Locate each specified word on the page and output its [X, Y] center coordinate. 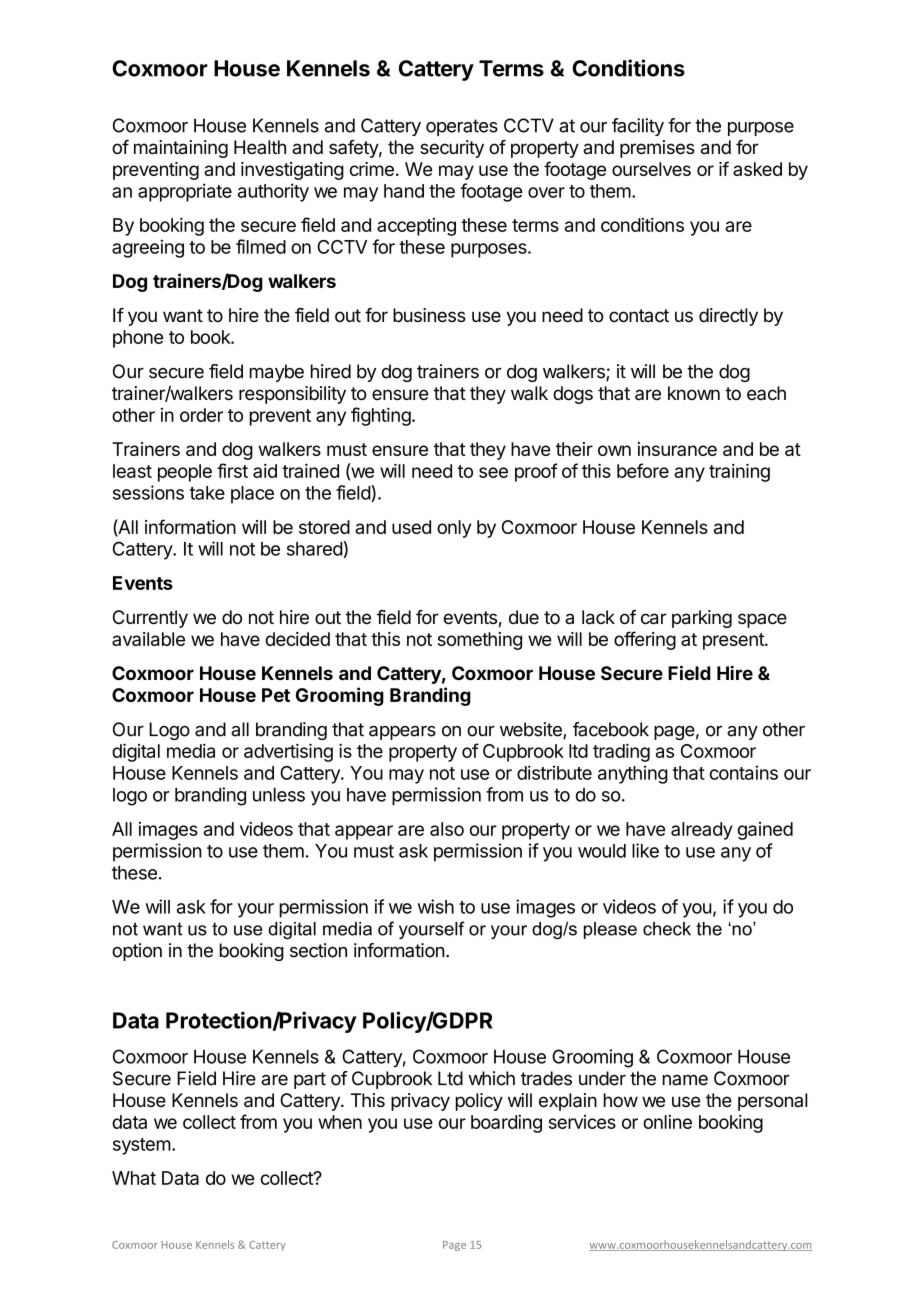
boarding [506, 1124]
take [207, 493]
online [667, 1122]
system [142, 1146]
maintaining [181, 149]
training [739, 472]
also [447, 829]
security [452, 149]
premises [657, 149]
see [493, 472]
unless [279, 795]
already [702, 831]
